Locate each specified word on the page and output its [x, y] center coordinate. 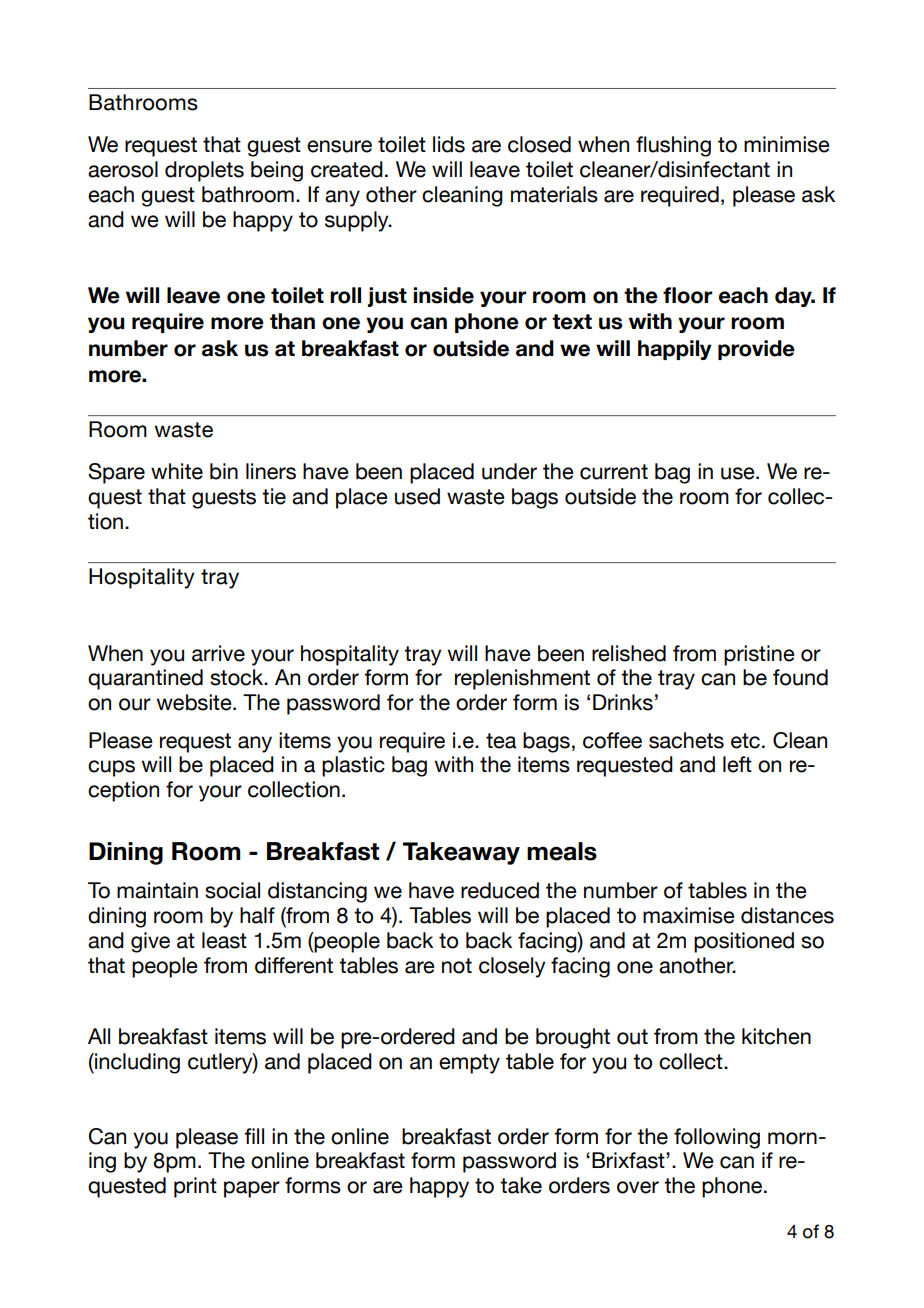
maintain [157, 890]
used [417, 496]
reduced [500, 890]
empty [469, 1064]
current [614, 472]
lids [449, 144]
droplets [204, 171]
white [177, 471]
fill [254, 1136]
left [737, 764]
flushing [673, 146]
